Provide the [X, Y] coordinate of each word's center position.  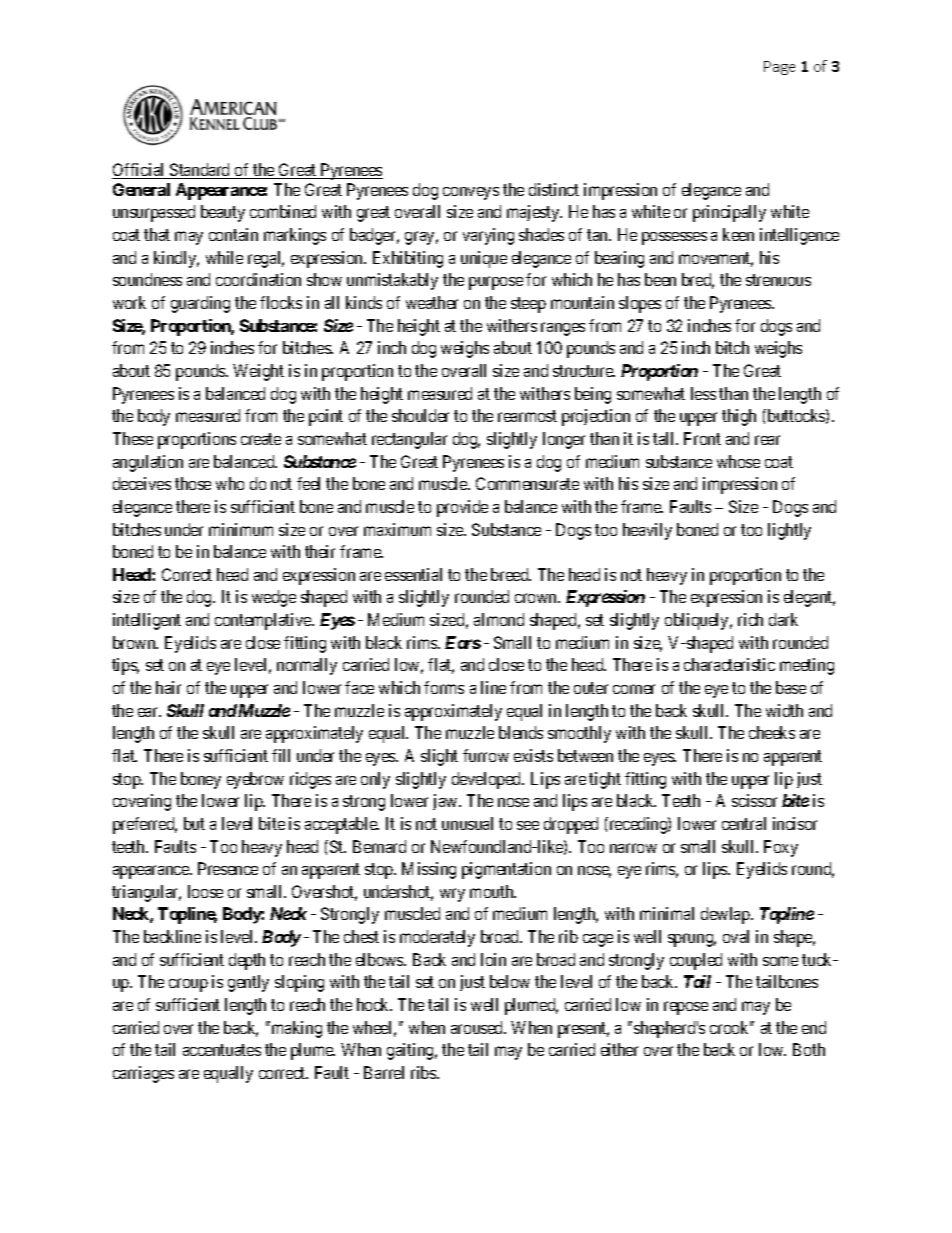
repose [686, 1008]
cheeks [772, 732]
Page [779, 68]
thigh [739, 417]
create [261, 439]
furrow [486, 755]
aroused [478, 1027]
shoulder [420, 415]
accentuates [222, 1050]
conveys [471, 193]
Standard [200, 171]
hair [168, 687]
